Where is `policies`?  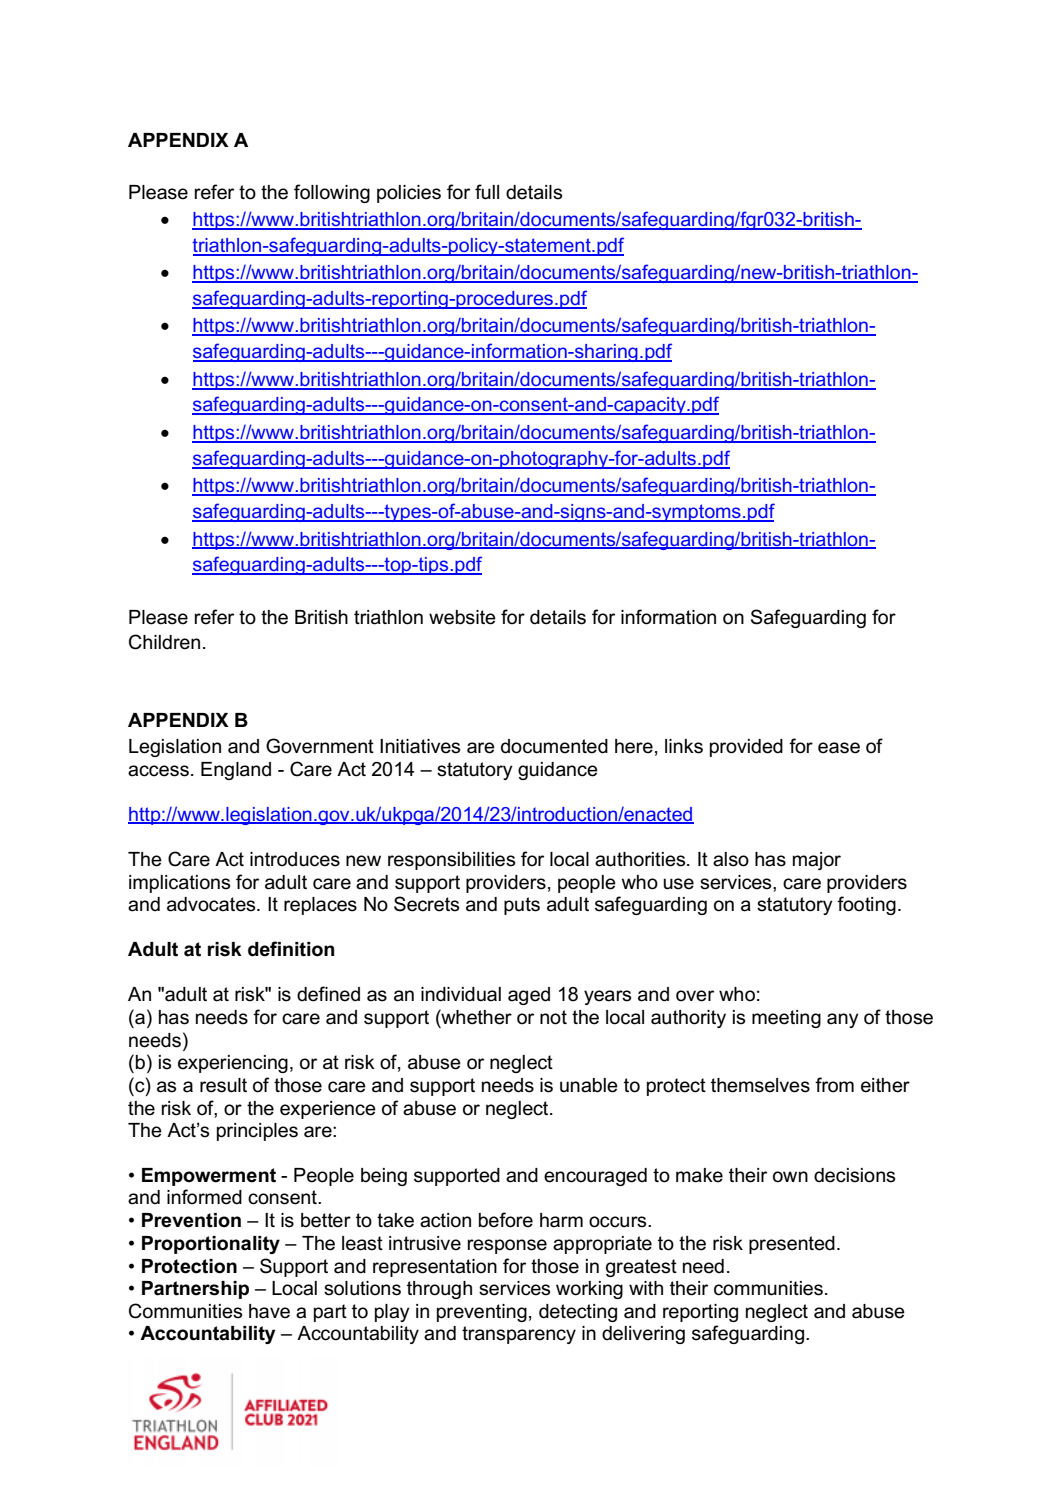 policies is located at coordinates (409, 194).
